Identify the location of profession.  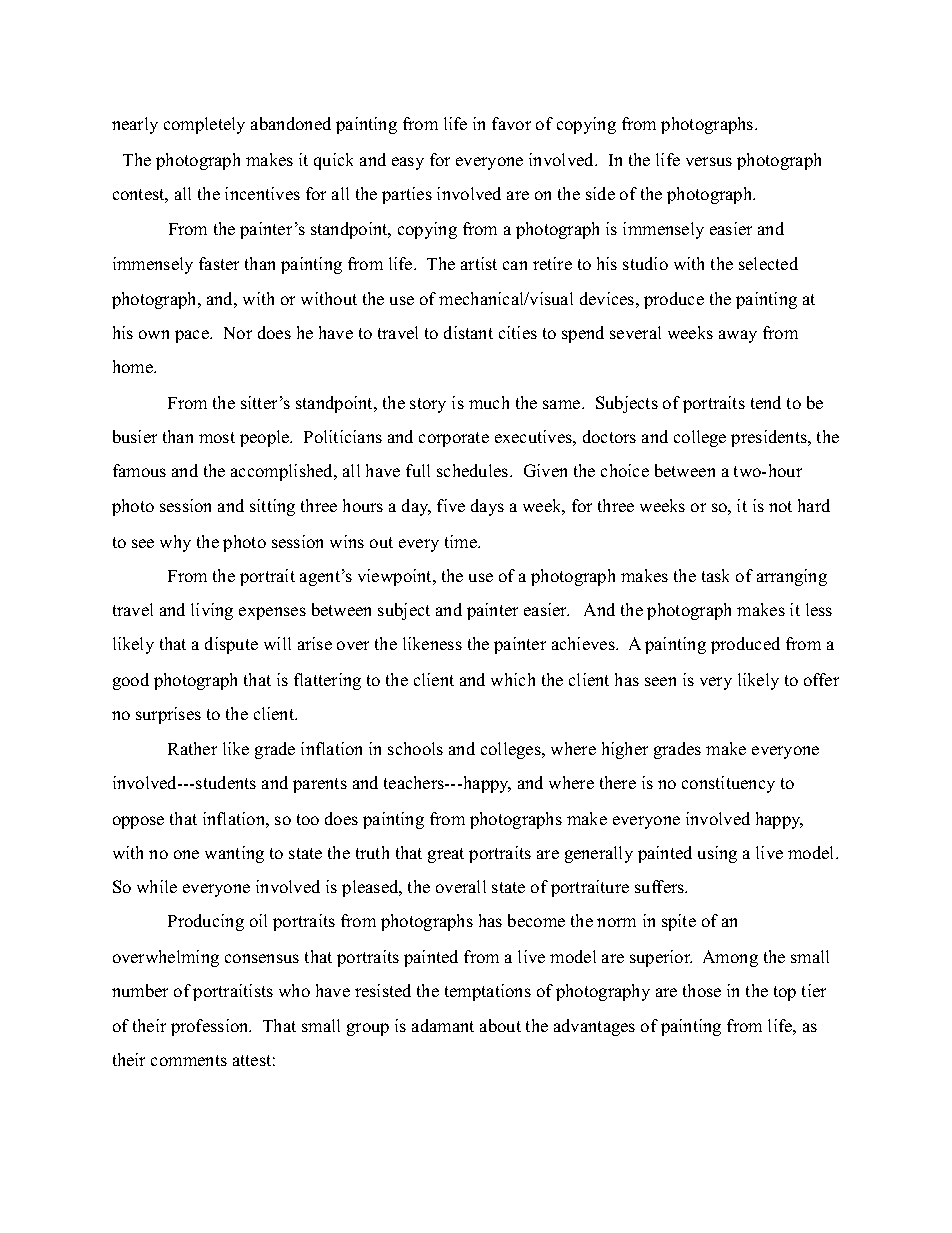
(211, 1027).
